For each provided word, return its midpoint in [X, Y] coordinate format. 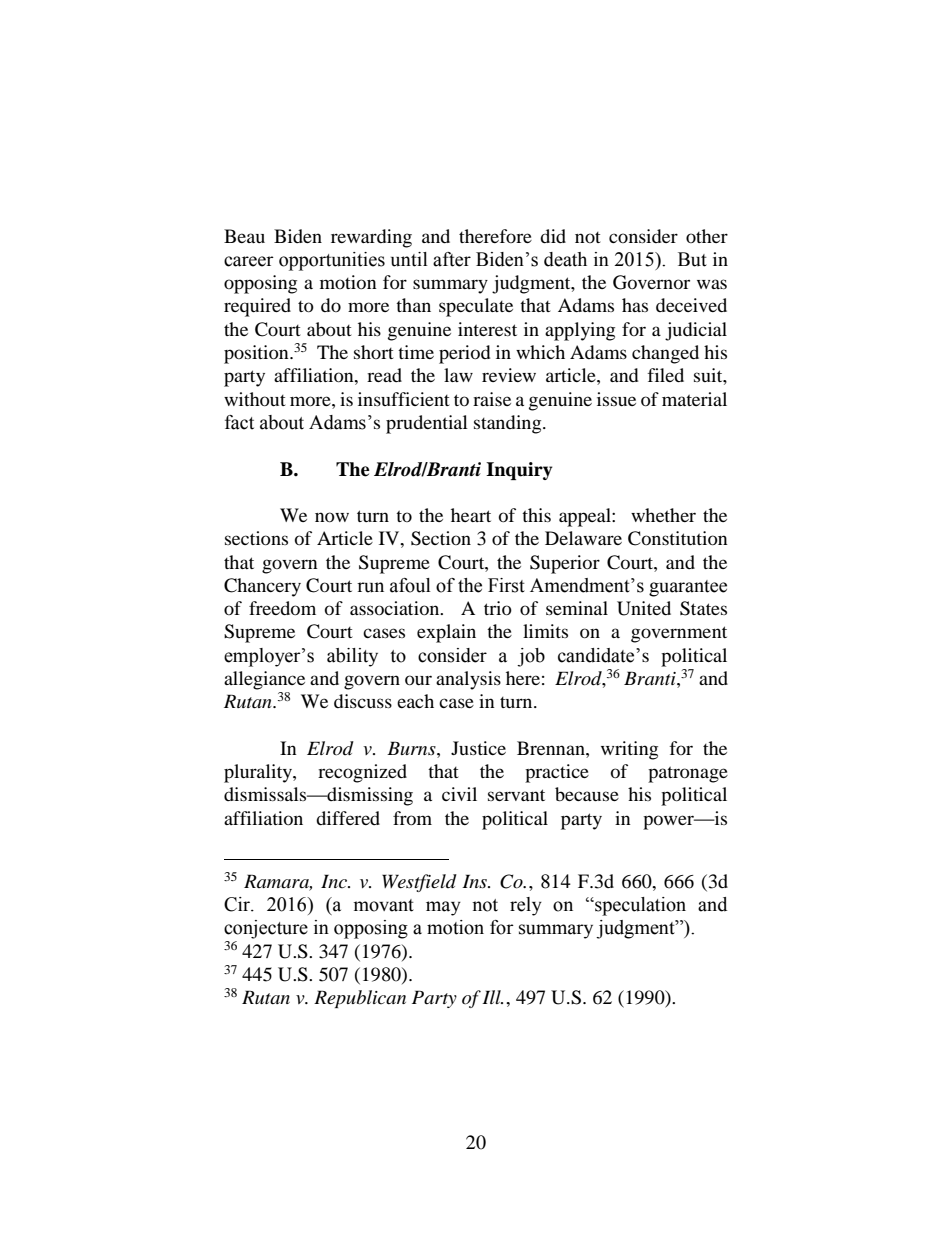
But [692, 259]
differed [348, 818]
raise [492, 399]
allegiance [264, 680]
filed [665, 375]
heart [471, 515]
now [332, 517]
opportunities [332, 261]
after [452, 259]
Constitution [678, 538]
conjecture [266, 929]
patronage [688, 774]
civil [459, 794]
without [255, 399]
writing [629, 750]
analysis [468, 680]
